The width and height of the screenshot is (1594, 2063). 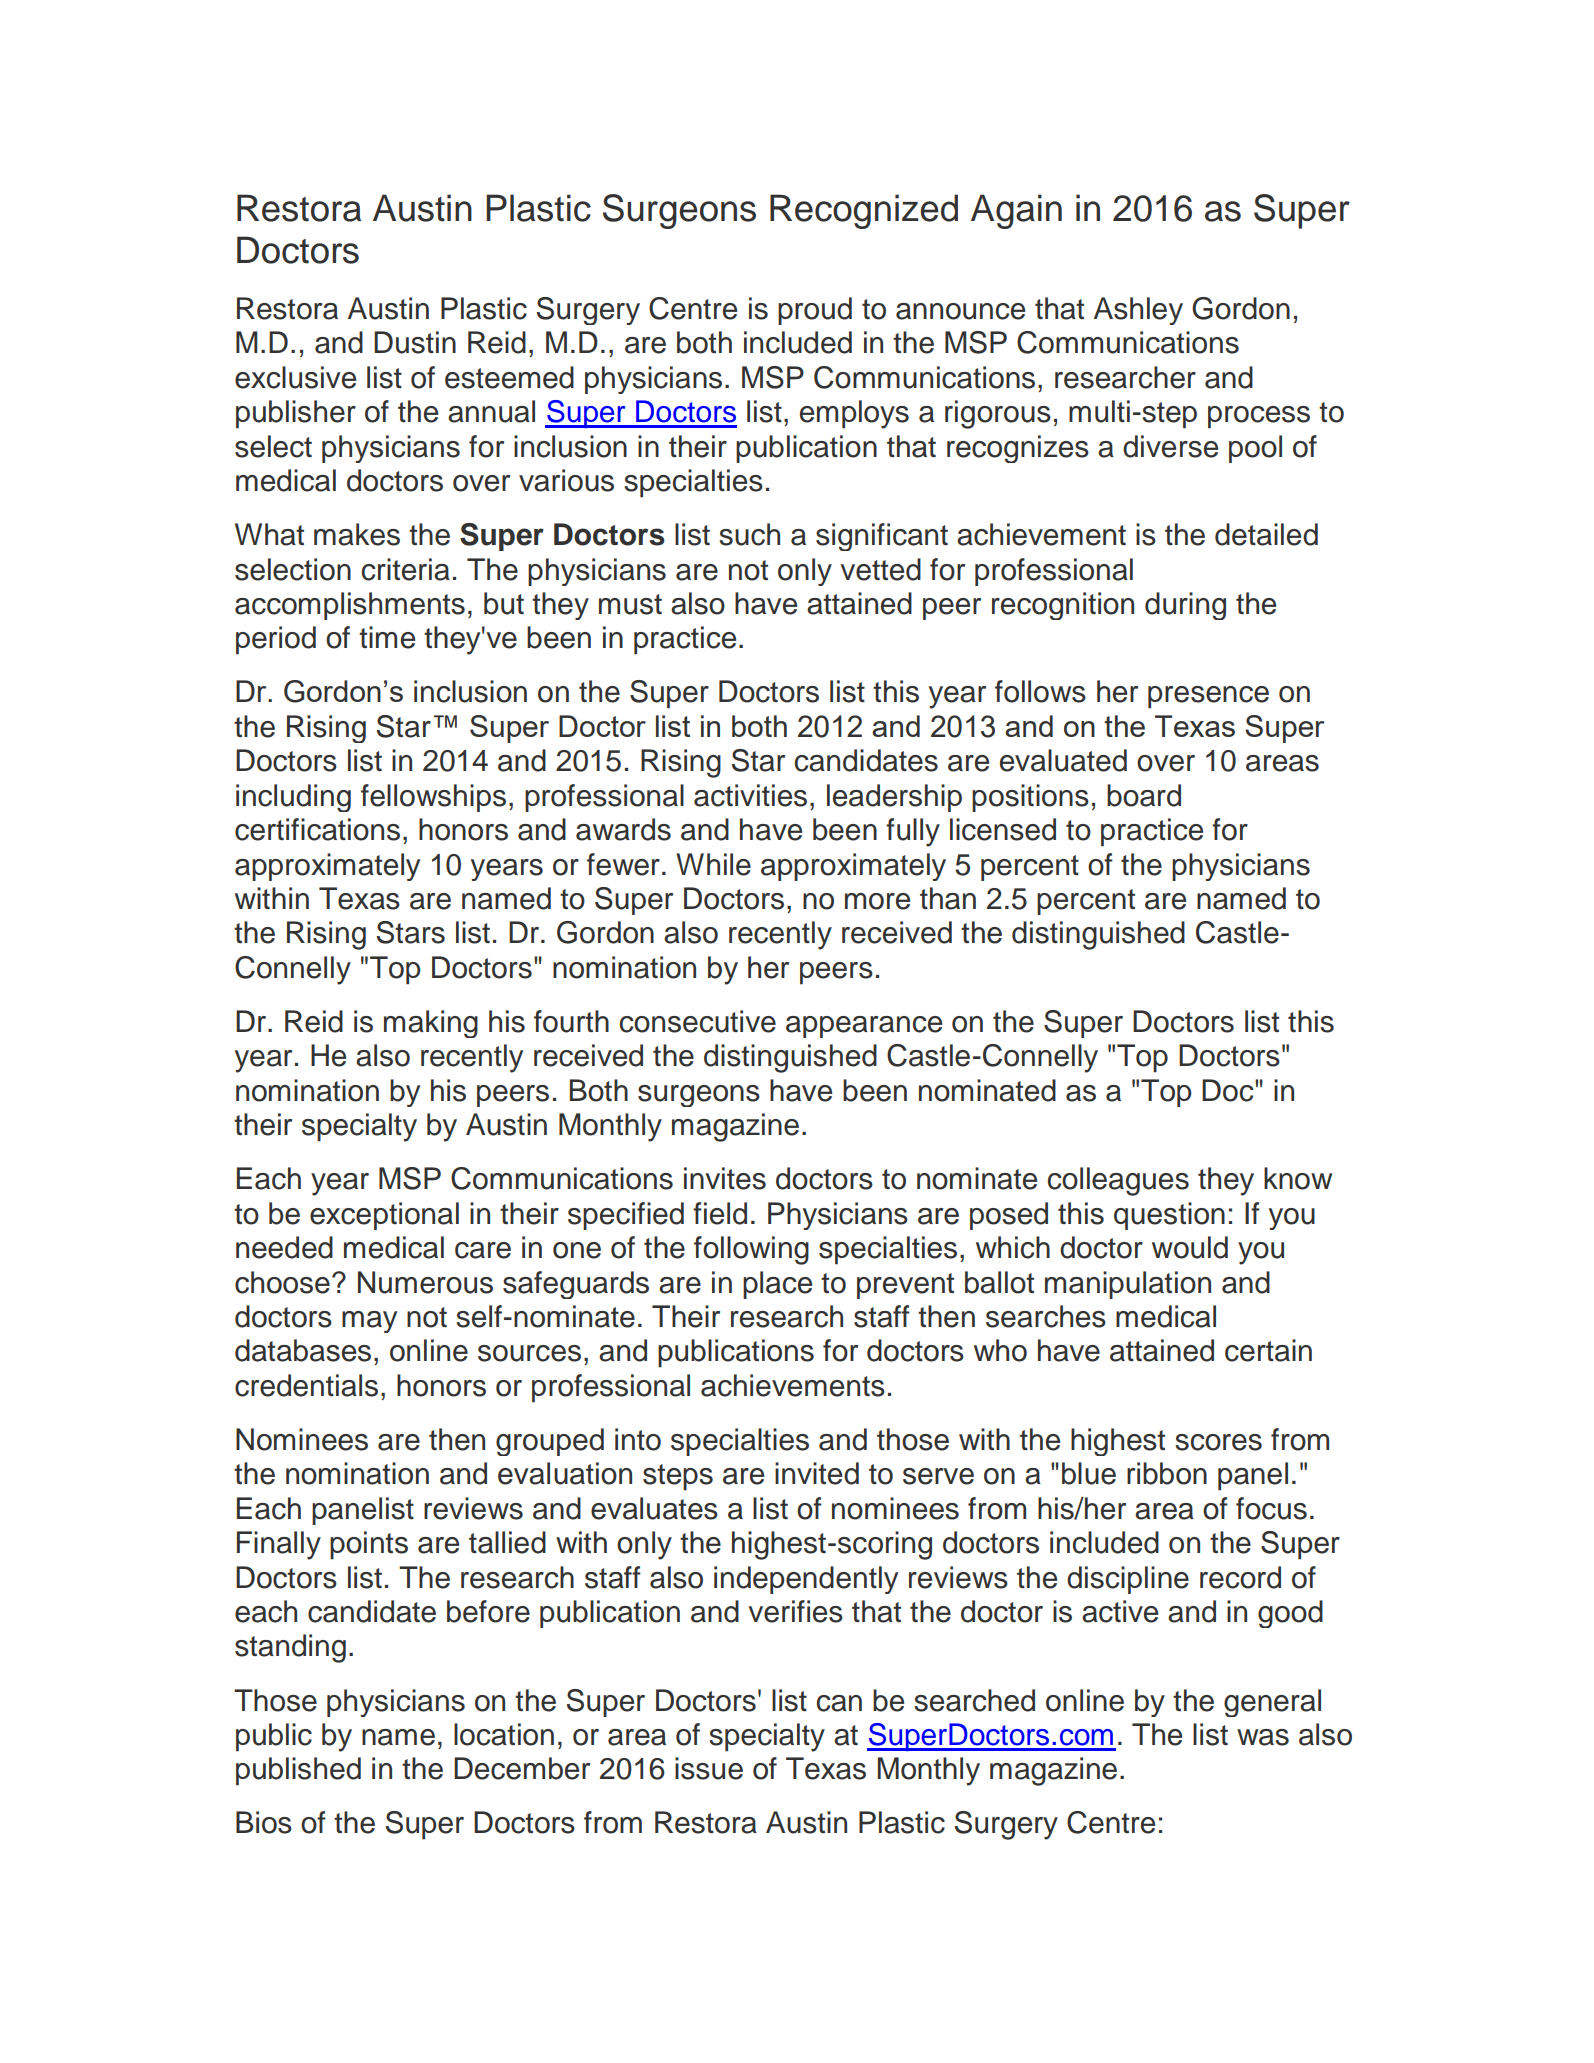 What do you see at coordinates (709, 1768) in the screenshot?
I see `issue` at bounding box center [709, 1768].
